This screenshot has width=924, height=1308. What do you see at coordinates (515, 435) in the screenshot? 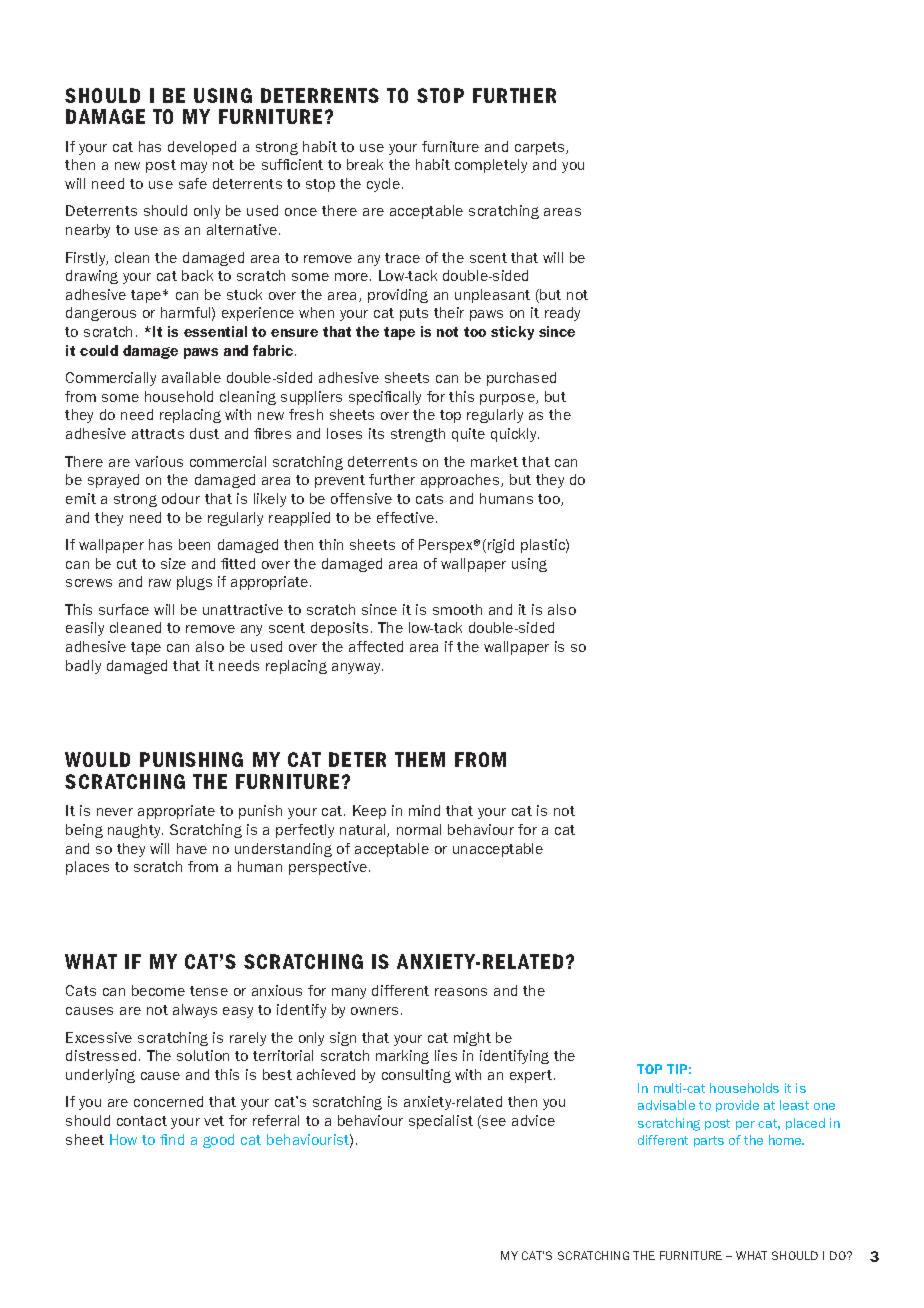
I see `quickly` at bounding box center [515, 435].
